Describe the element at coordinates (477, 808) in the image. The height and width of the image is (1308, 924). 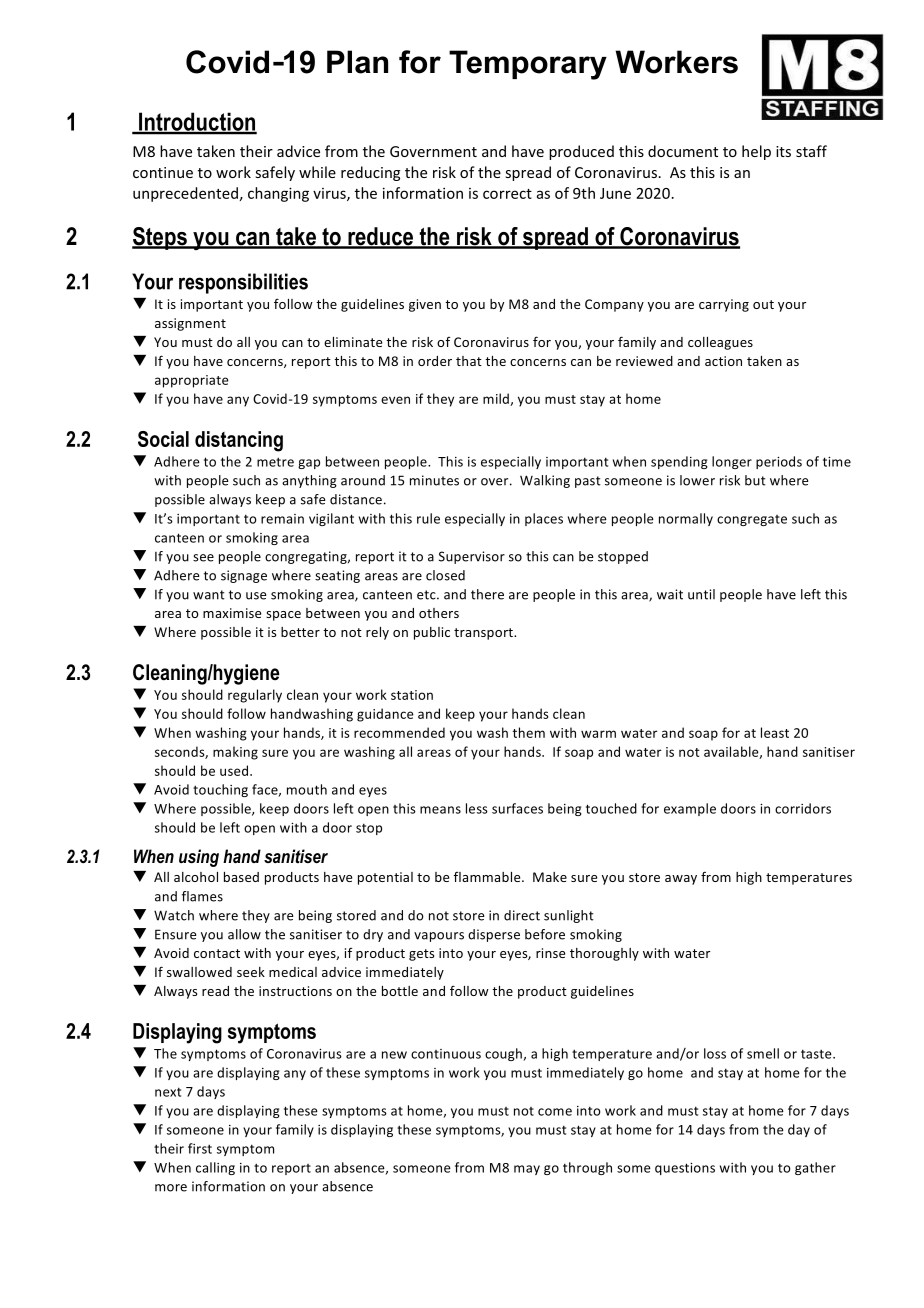
I see `less` at that location.
